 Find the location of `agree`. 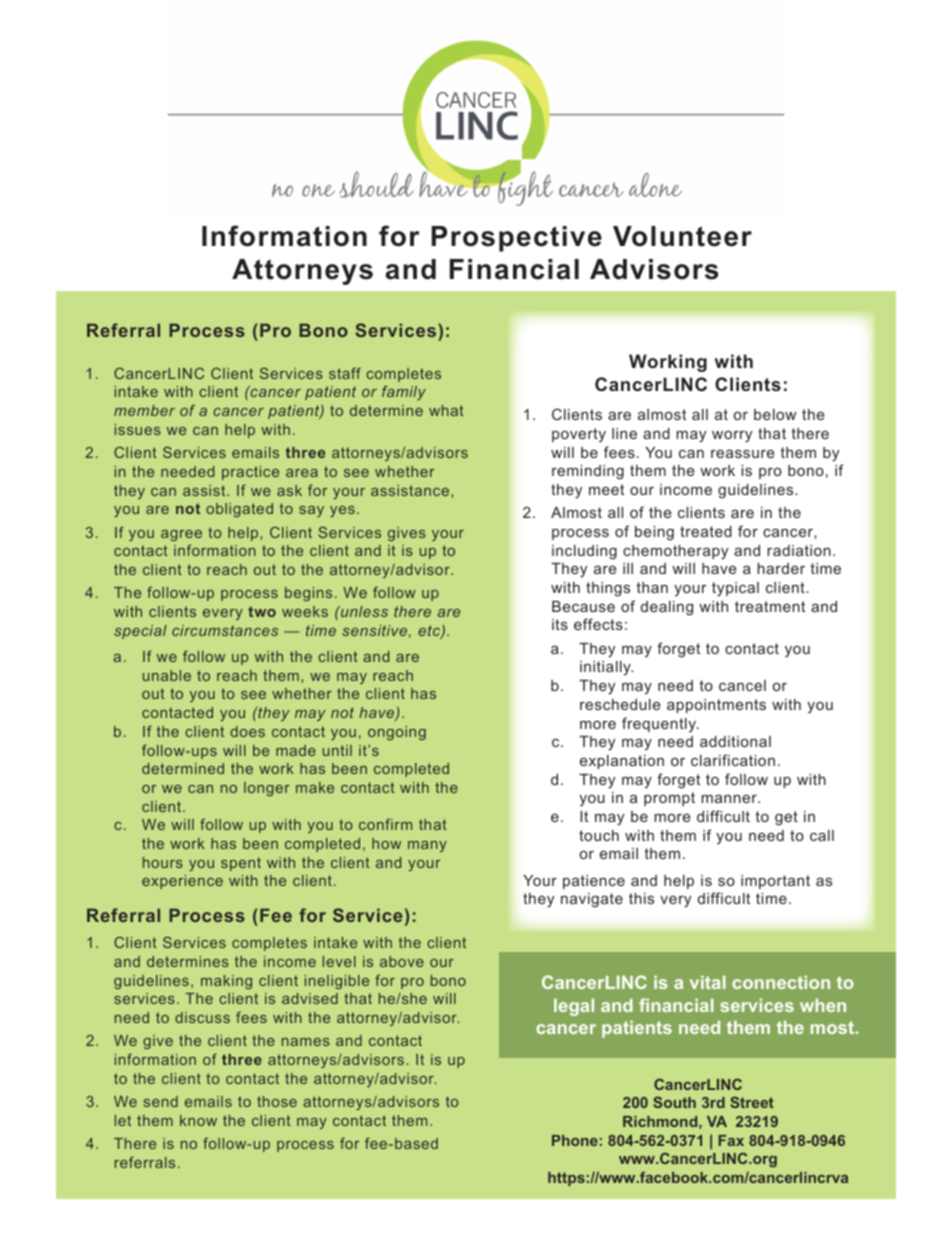

agree is located at coordinates (181, 535).
